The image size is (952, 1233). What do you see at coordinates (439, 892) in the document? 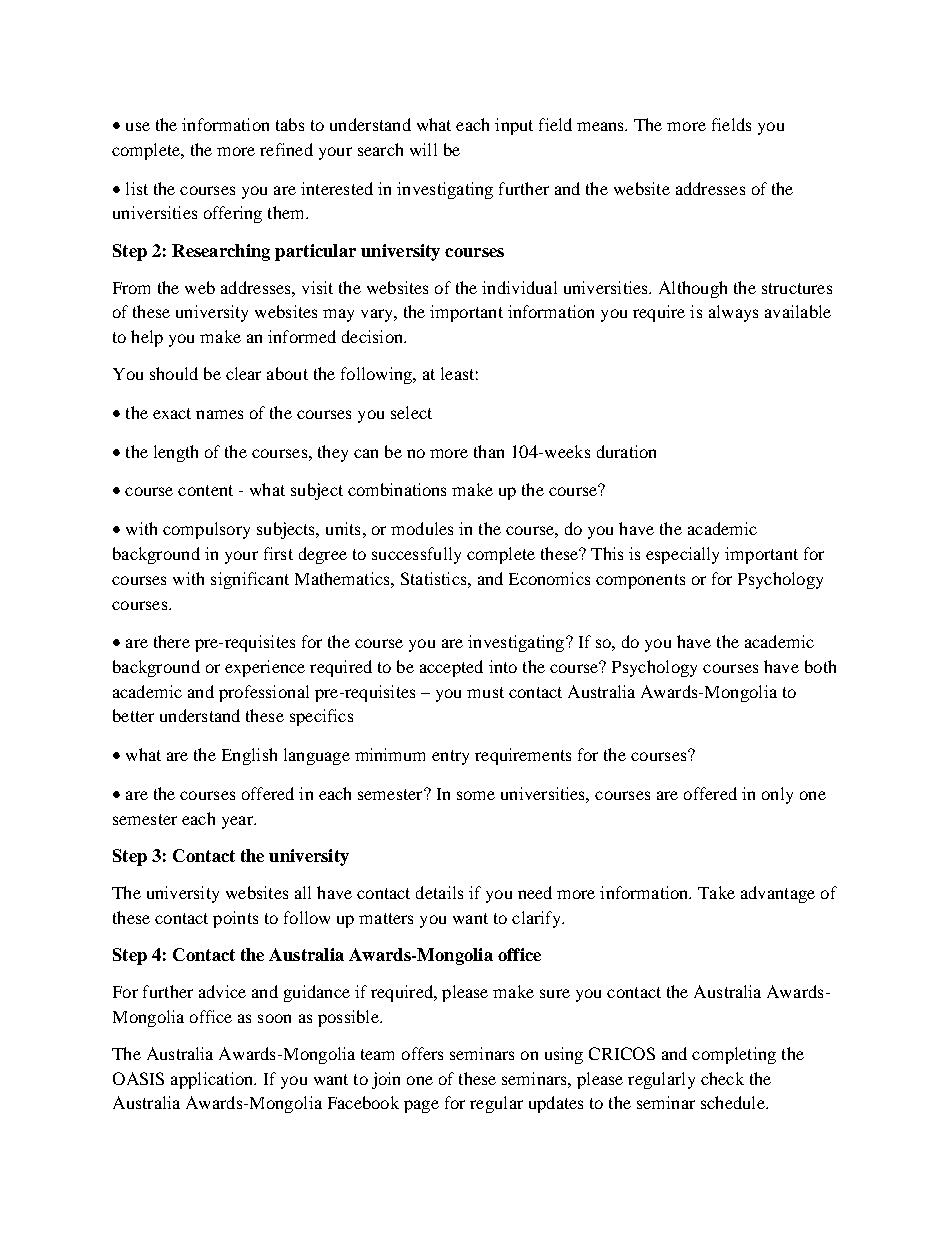
I see `details` at bounding box center [439, 892].
